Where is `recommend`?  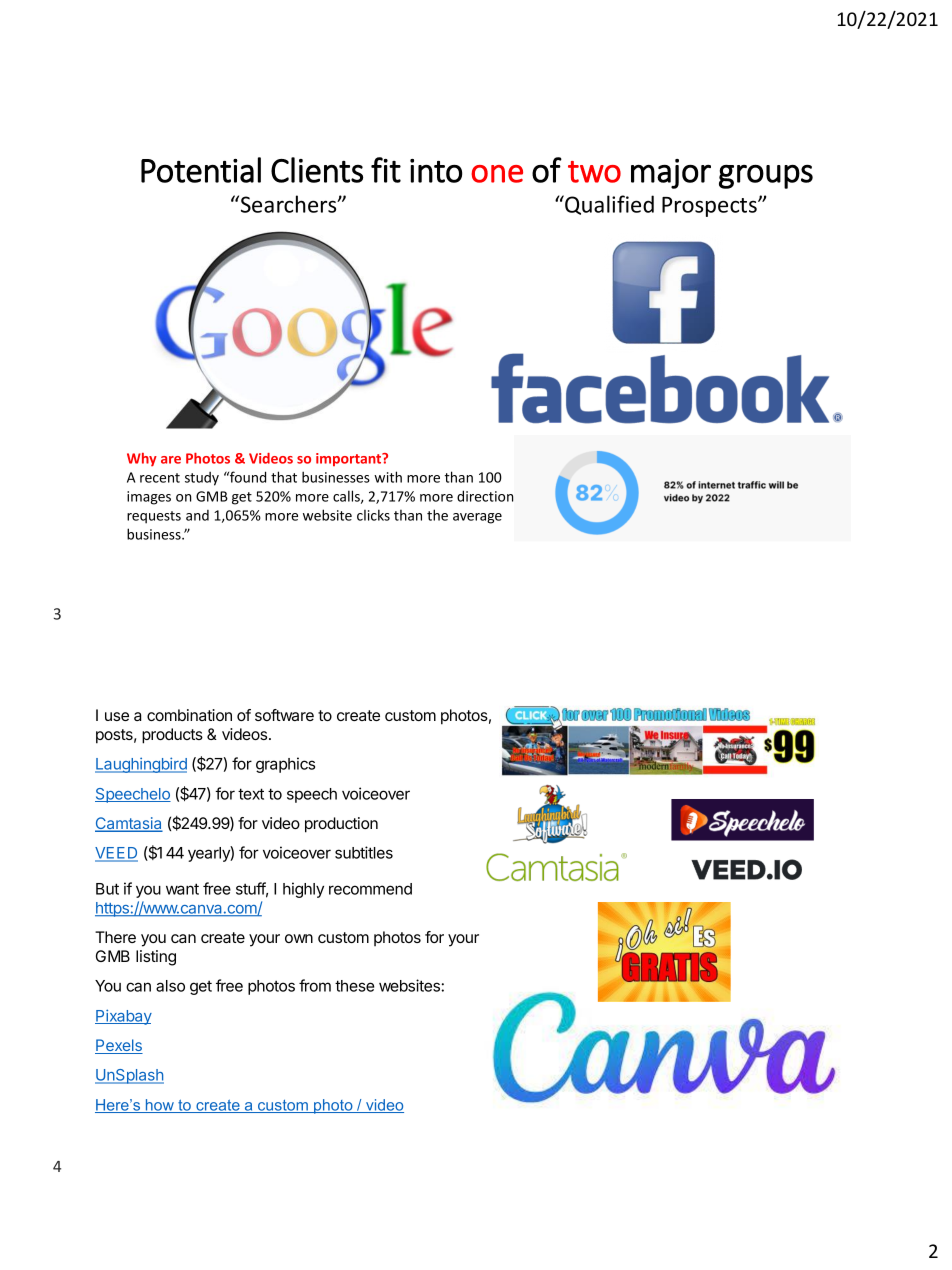 recommend is located at coordinates (370, 889).
